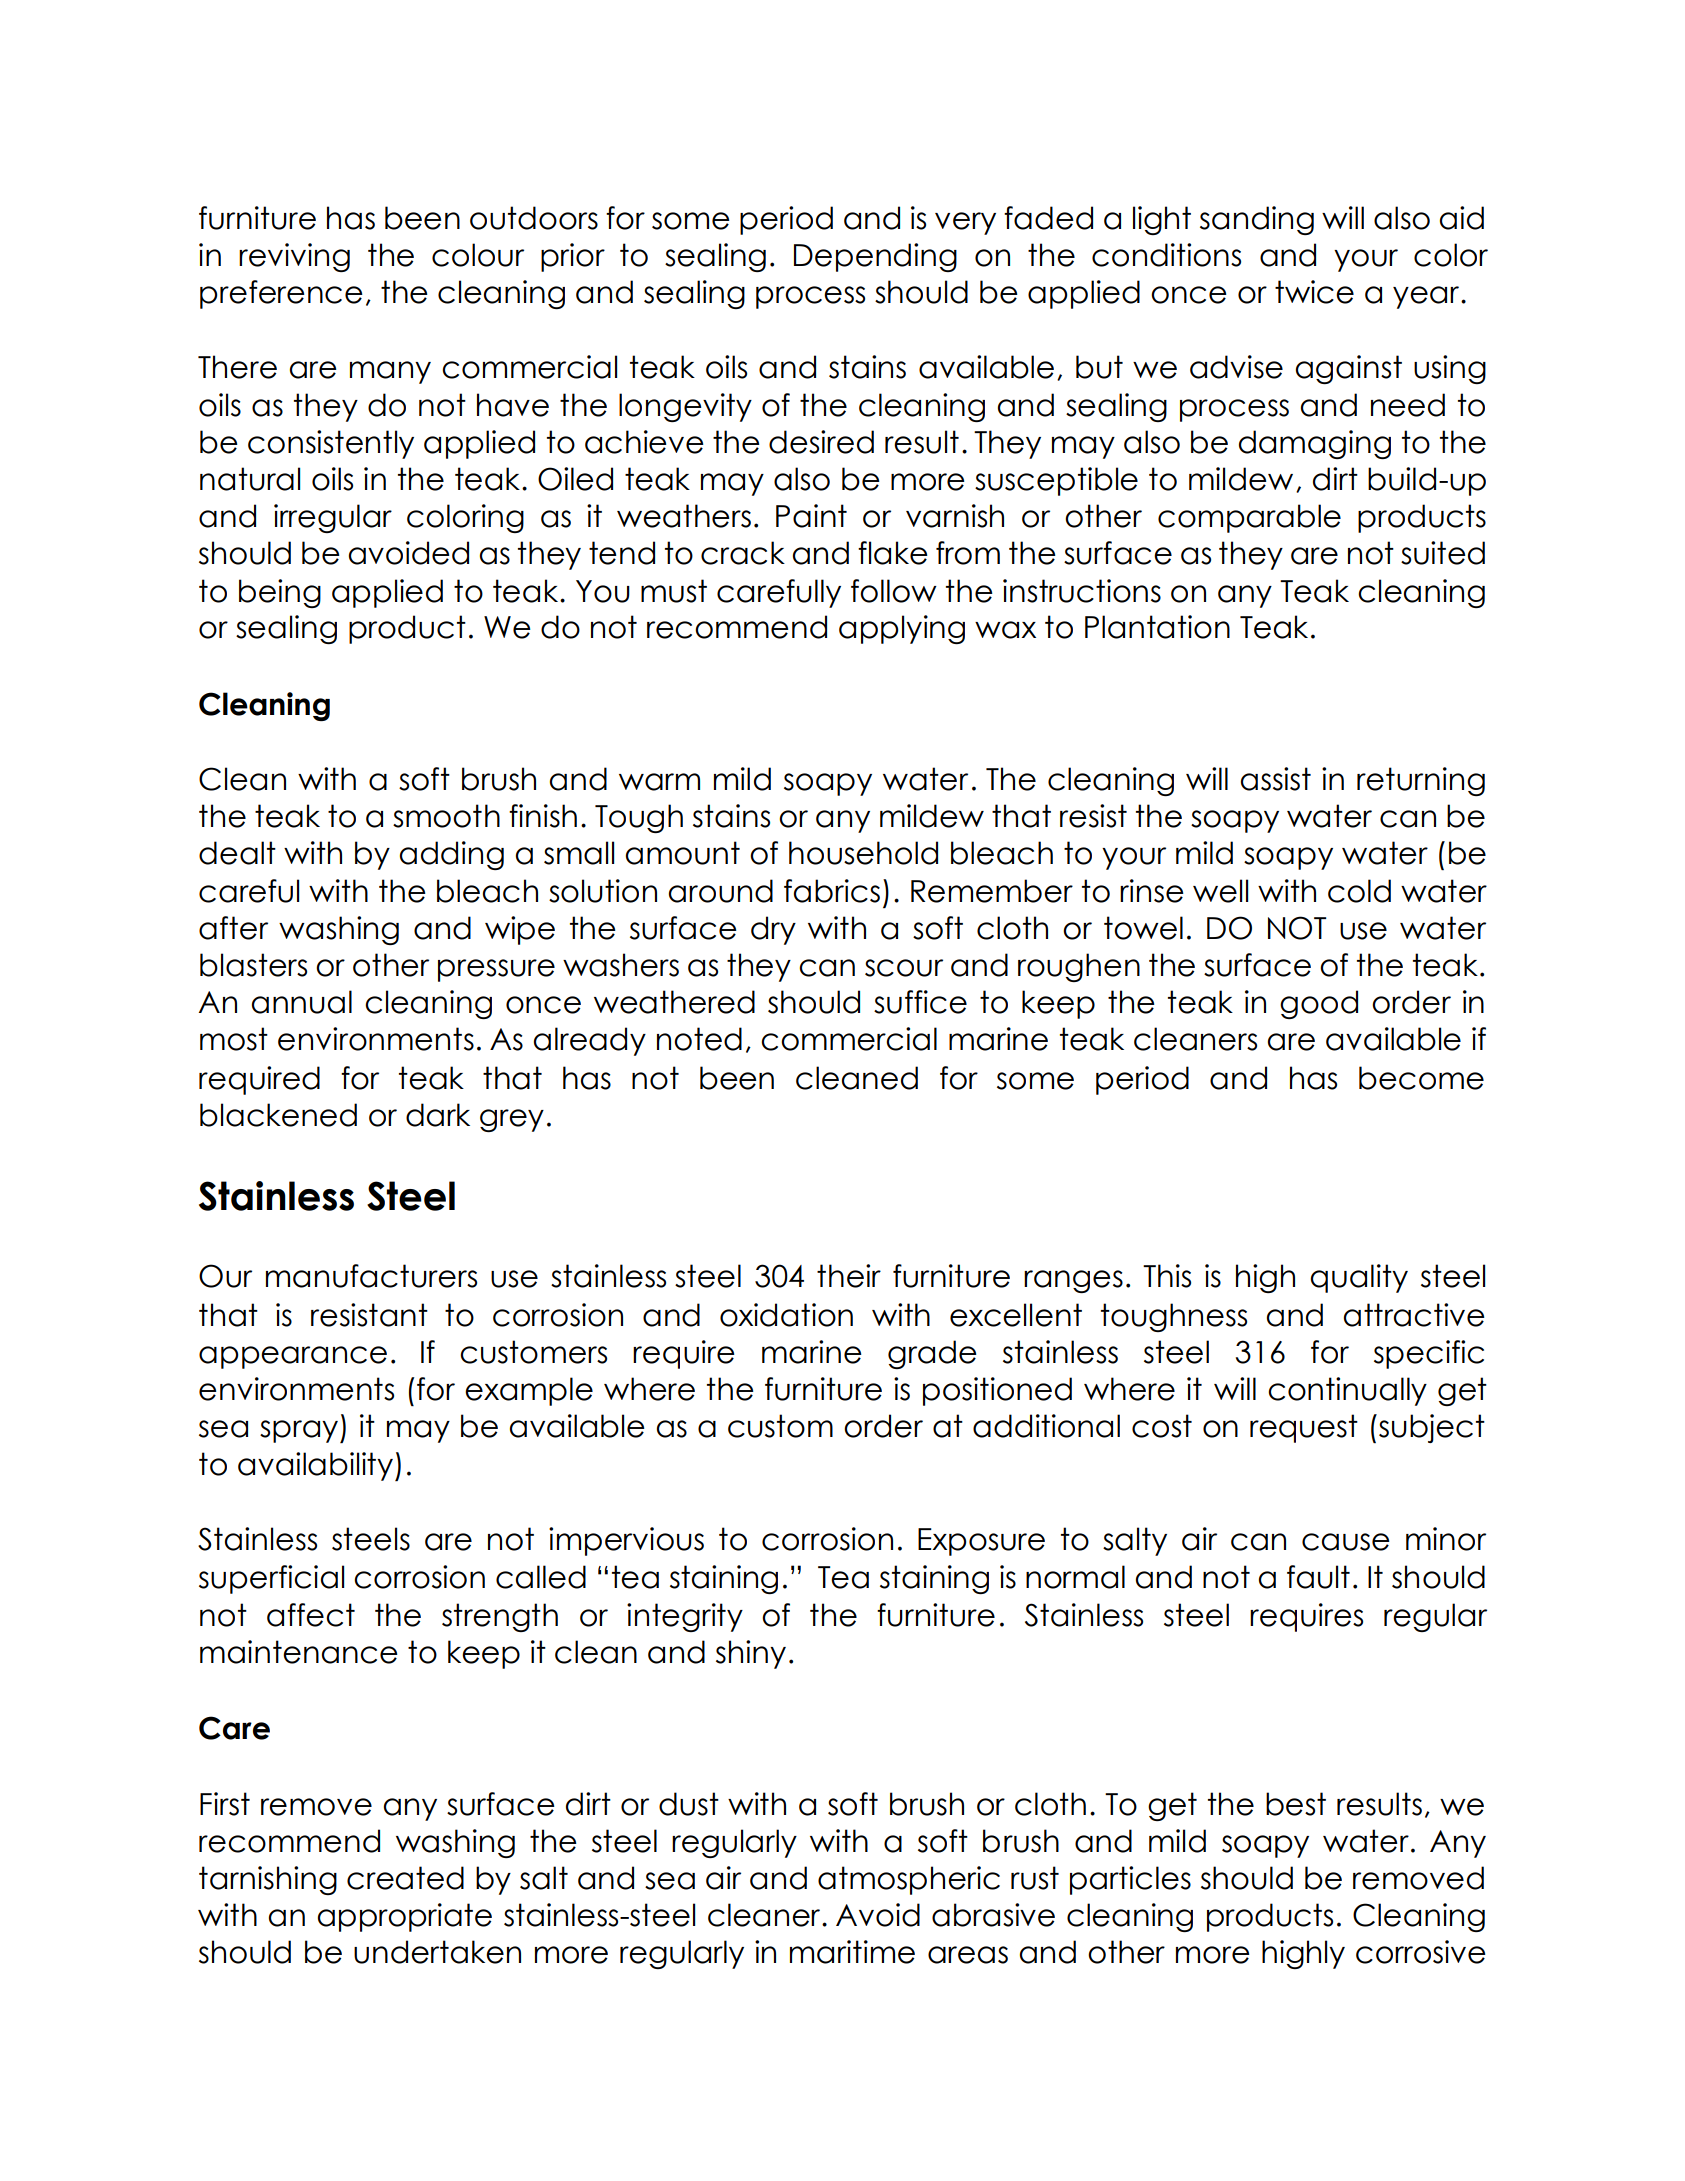 Image resolution: width=1685 pixels, height=2181 pixels. Describe the element at coordinates (1421, 1078) in the document. I see `become` at that location.
